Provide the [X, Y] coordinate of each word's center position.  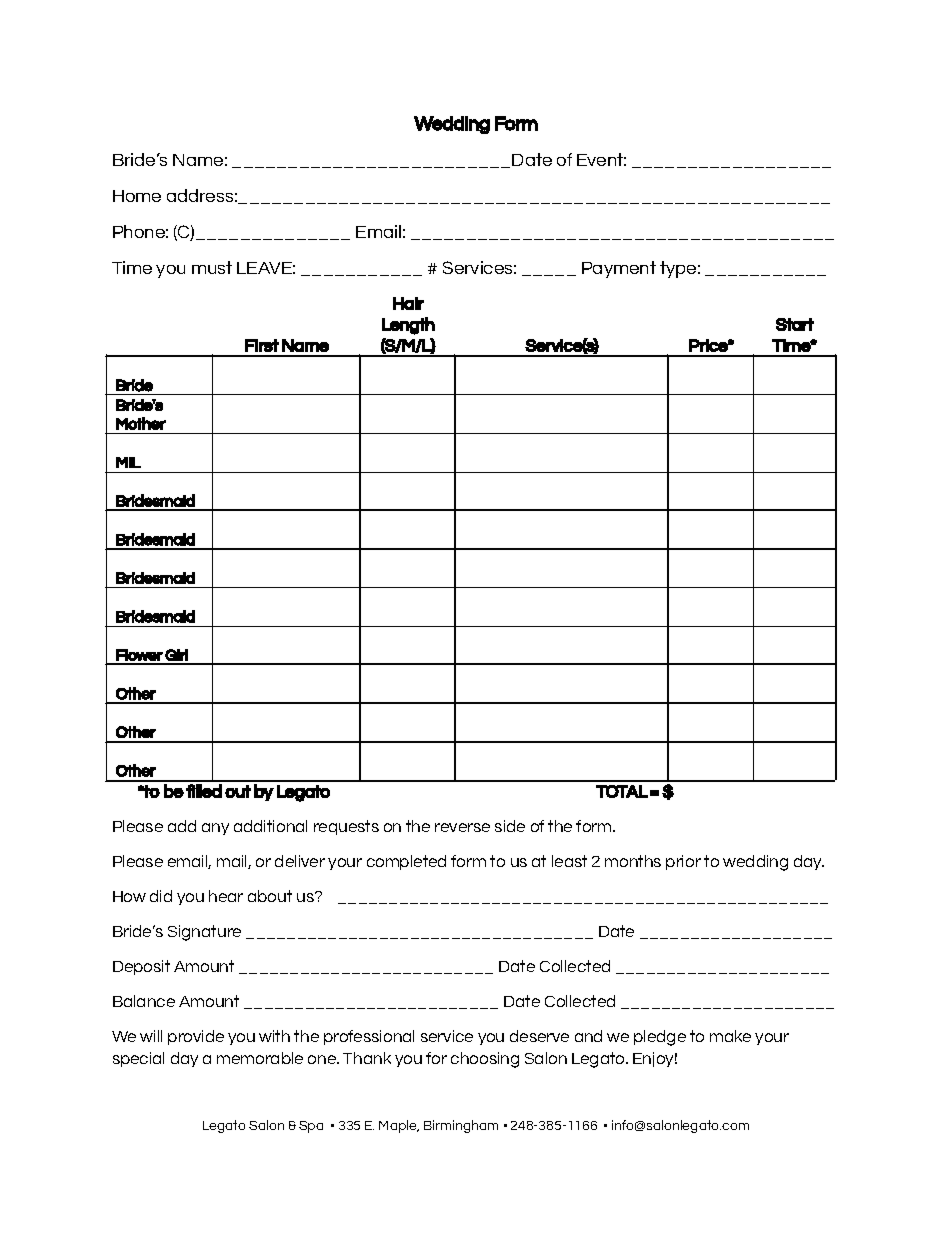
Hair [408, 303]
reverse [462, 827]
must [212, 267]
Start [795, 324]
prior [683, 862]
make [730, 1036]
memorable [260, 1058]
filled [204, 791]
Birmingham [461, 1126]
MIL [128, 462]
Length [408, 326]
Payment [619, 269]
